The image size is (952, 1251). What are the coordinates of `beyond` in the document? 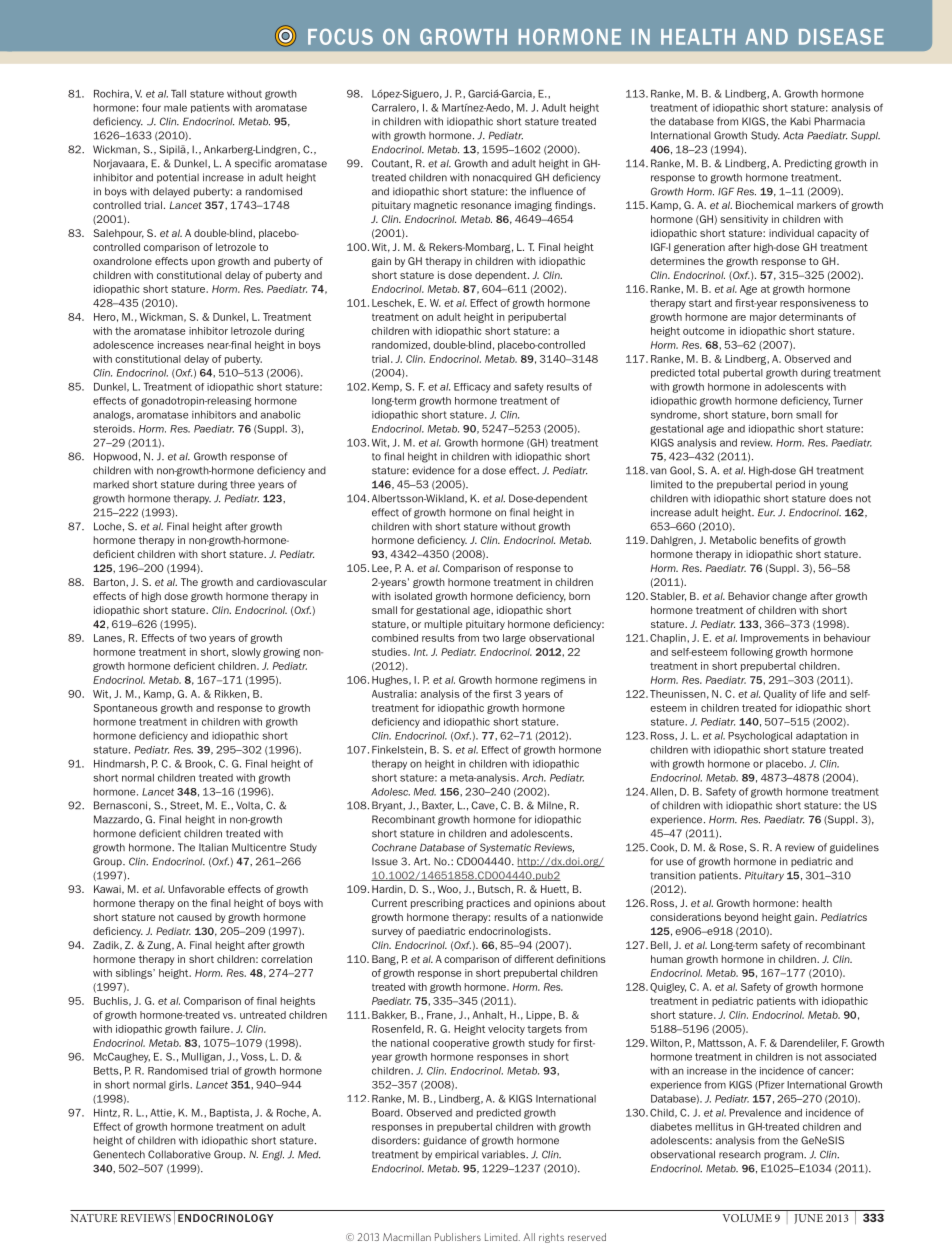 It's located at (741, 918).
